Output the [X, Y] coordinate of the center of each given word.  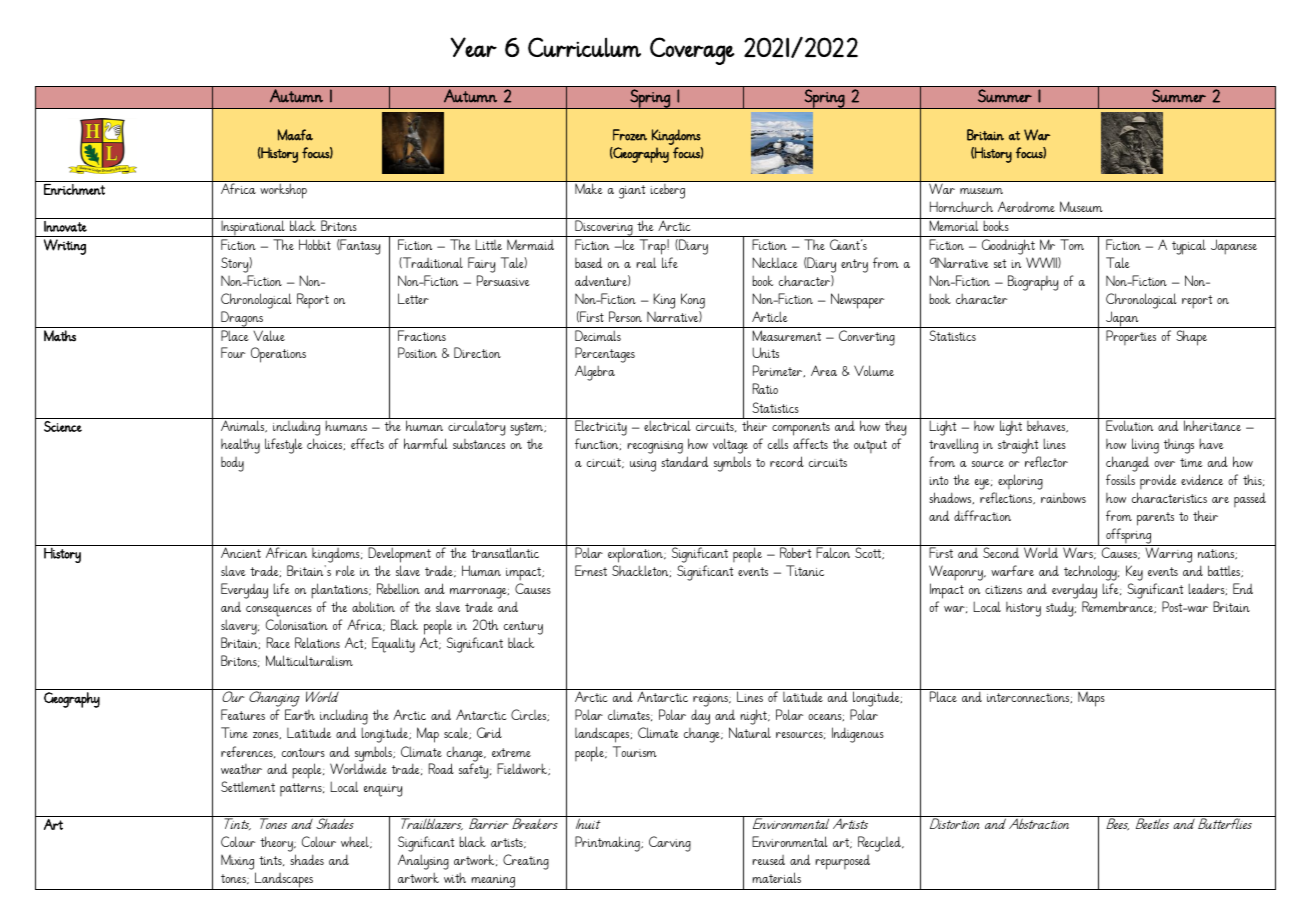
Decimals [598, 335]
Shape [1191, 338]
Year [473, 47]
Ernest [591, 570]
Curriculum [584, 47]
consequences [279, 611]
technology [1091, 573]
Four [233, 352]
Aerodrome [1026, 206]
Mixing [237, 862]
